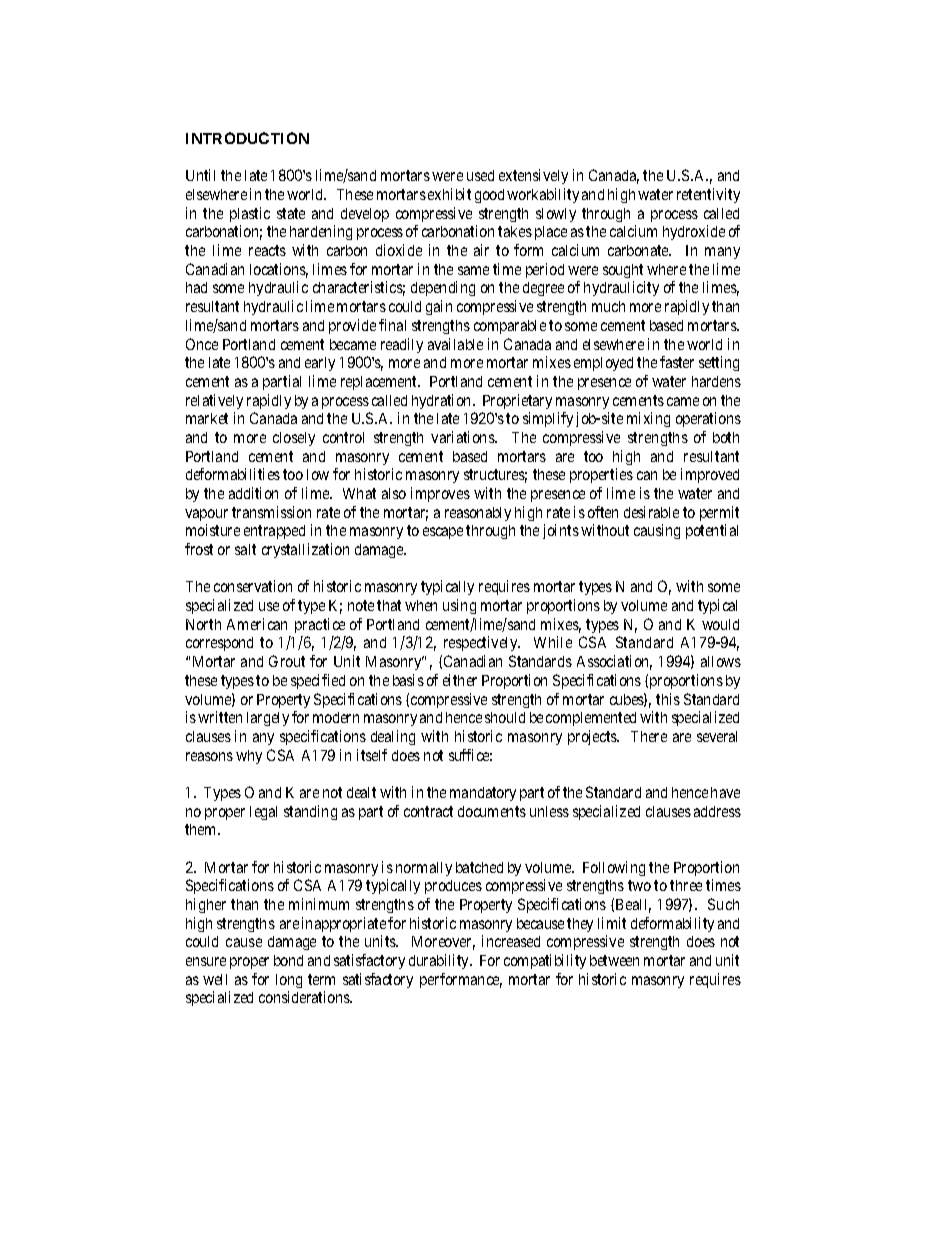  What do you see at coordinates (449, 194) in the screenshot?
I see `exhibit` at bounding box center [449, 194].
